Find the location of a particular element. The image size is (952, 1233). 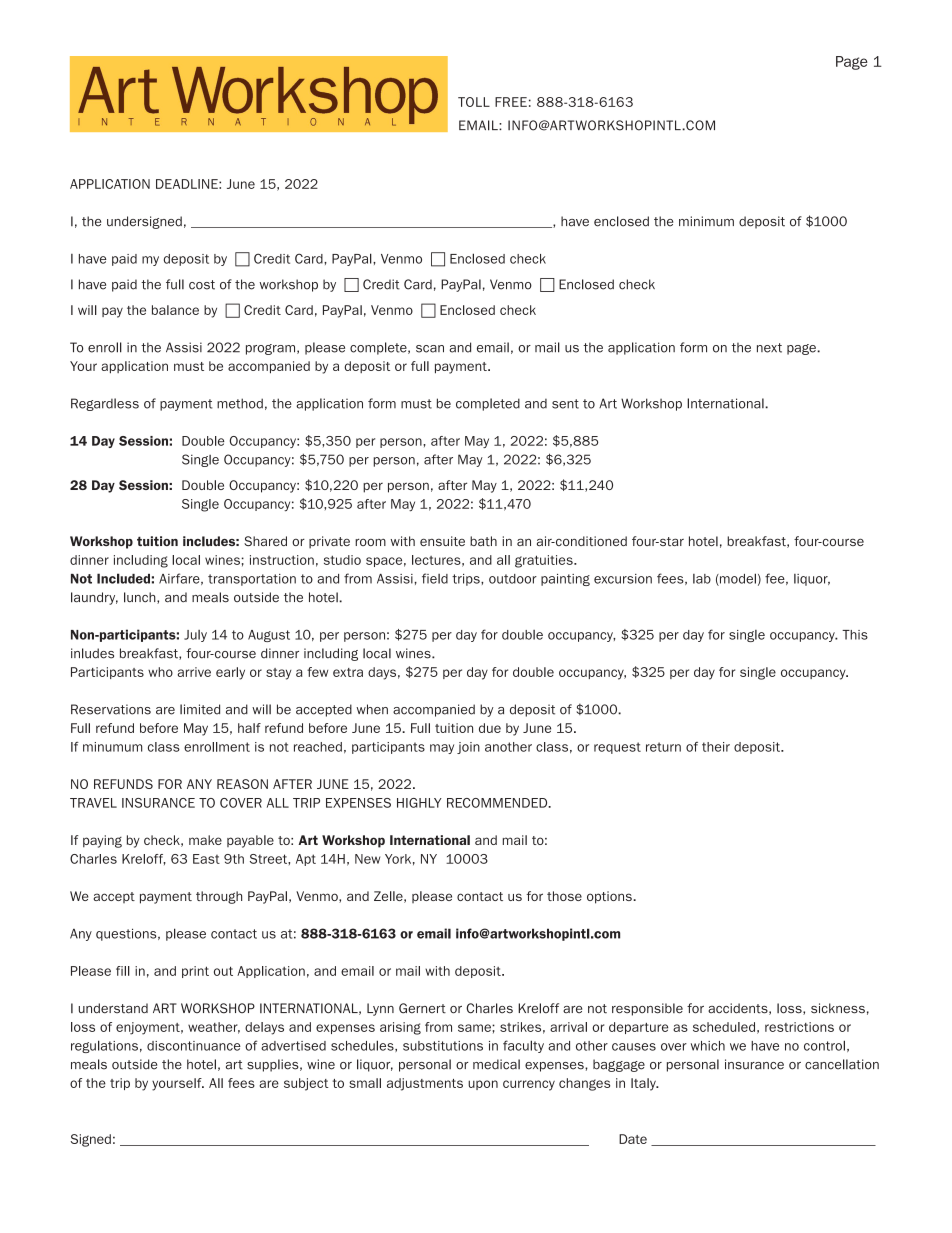

method is located at coordinates (240, 403).
